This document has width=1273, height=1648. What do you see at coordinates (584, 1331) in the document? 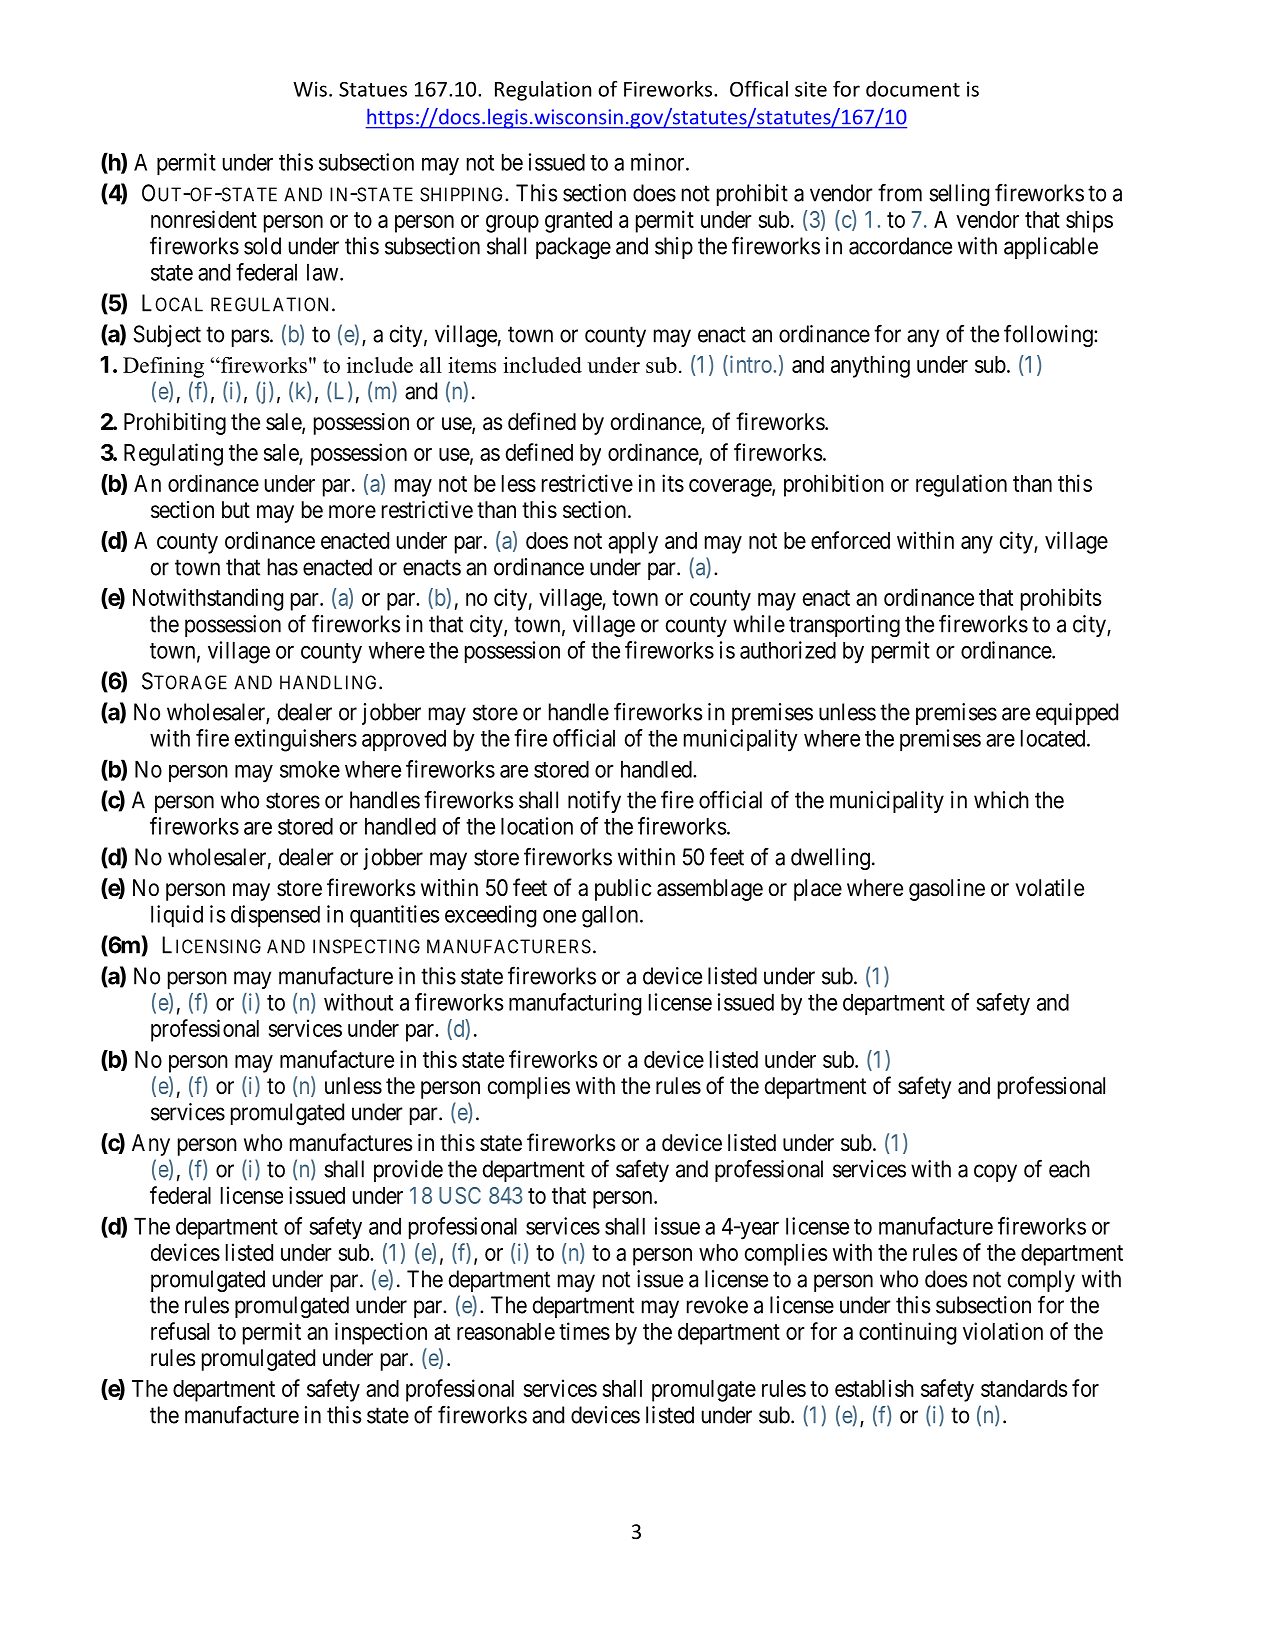
I see `times` at bounding box center [584, 1331].
